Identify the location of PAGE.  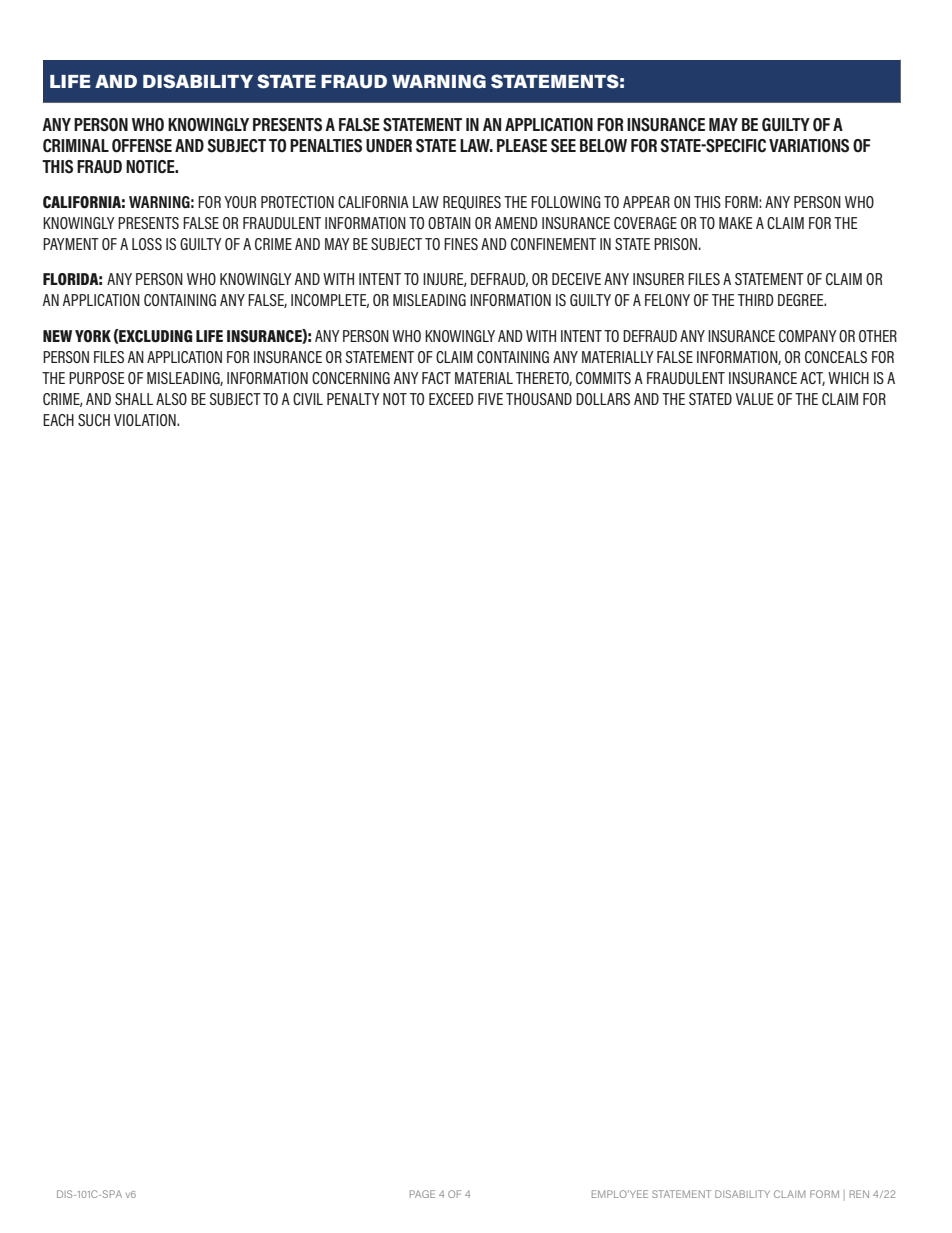
(422, 1194).
